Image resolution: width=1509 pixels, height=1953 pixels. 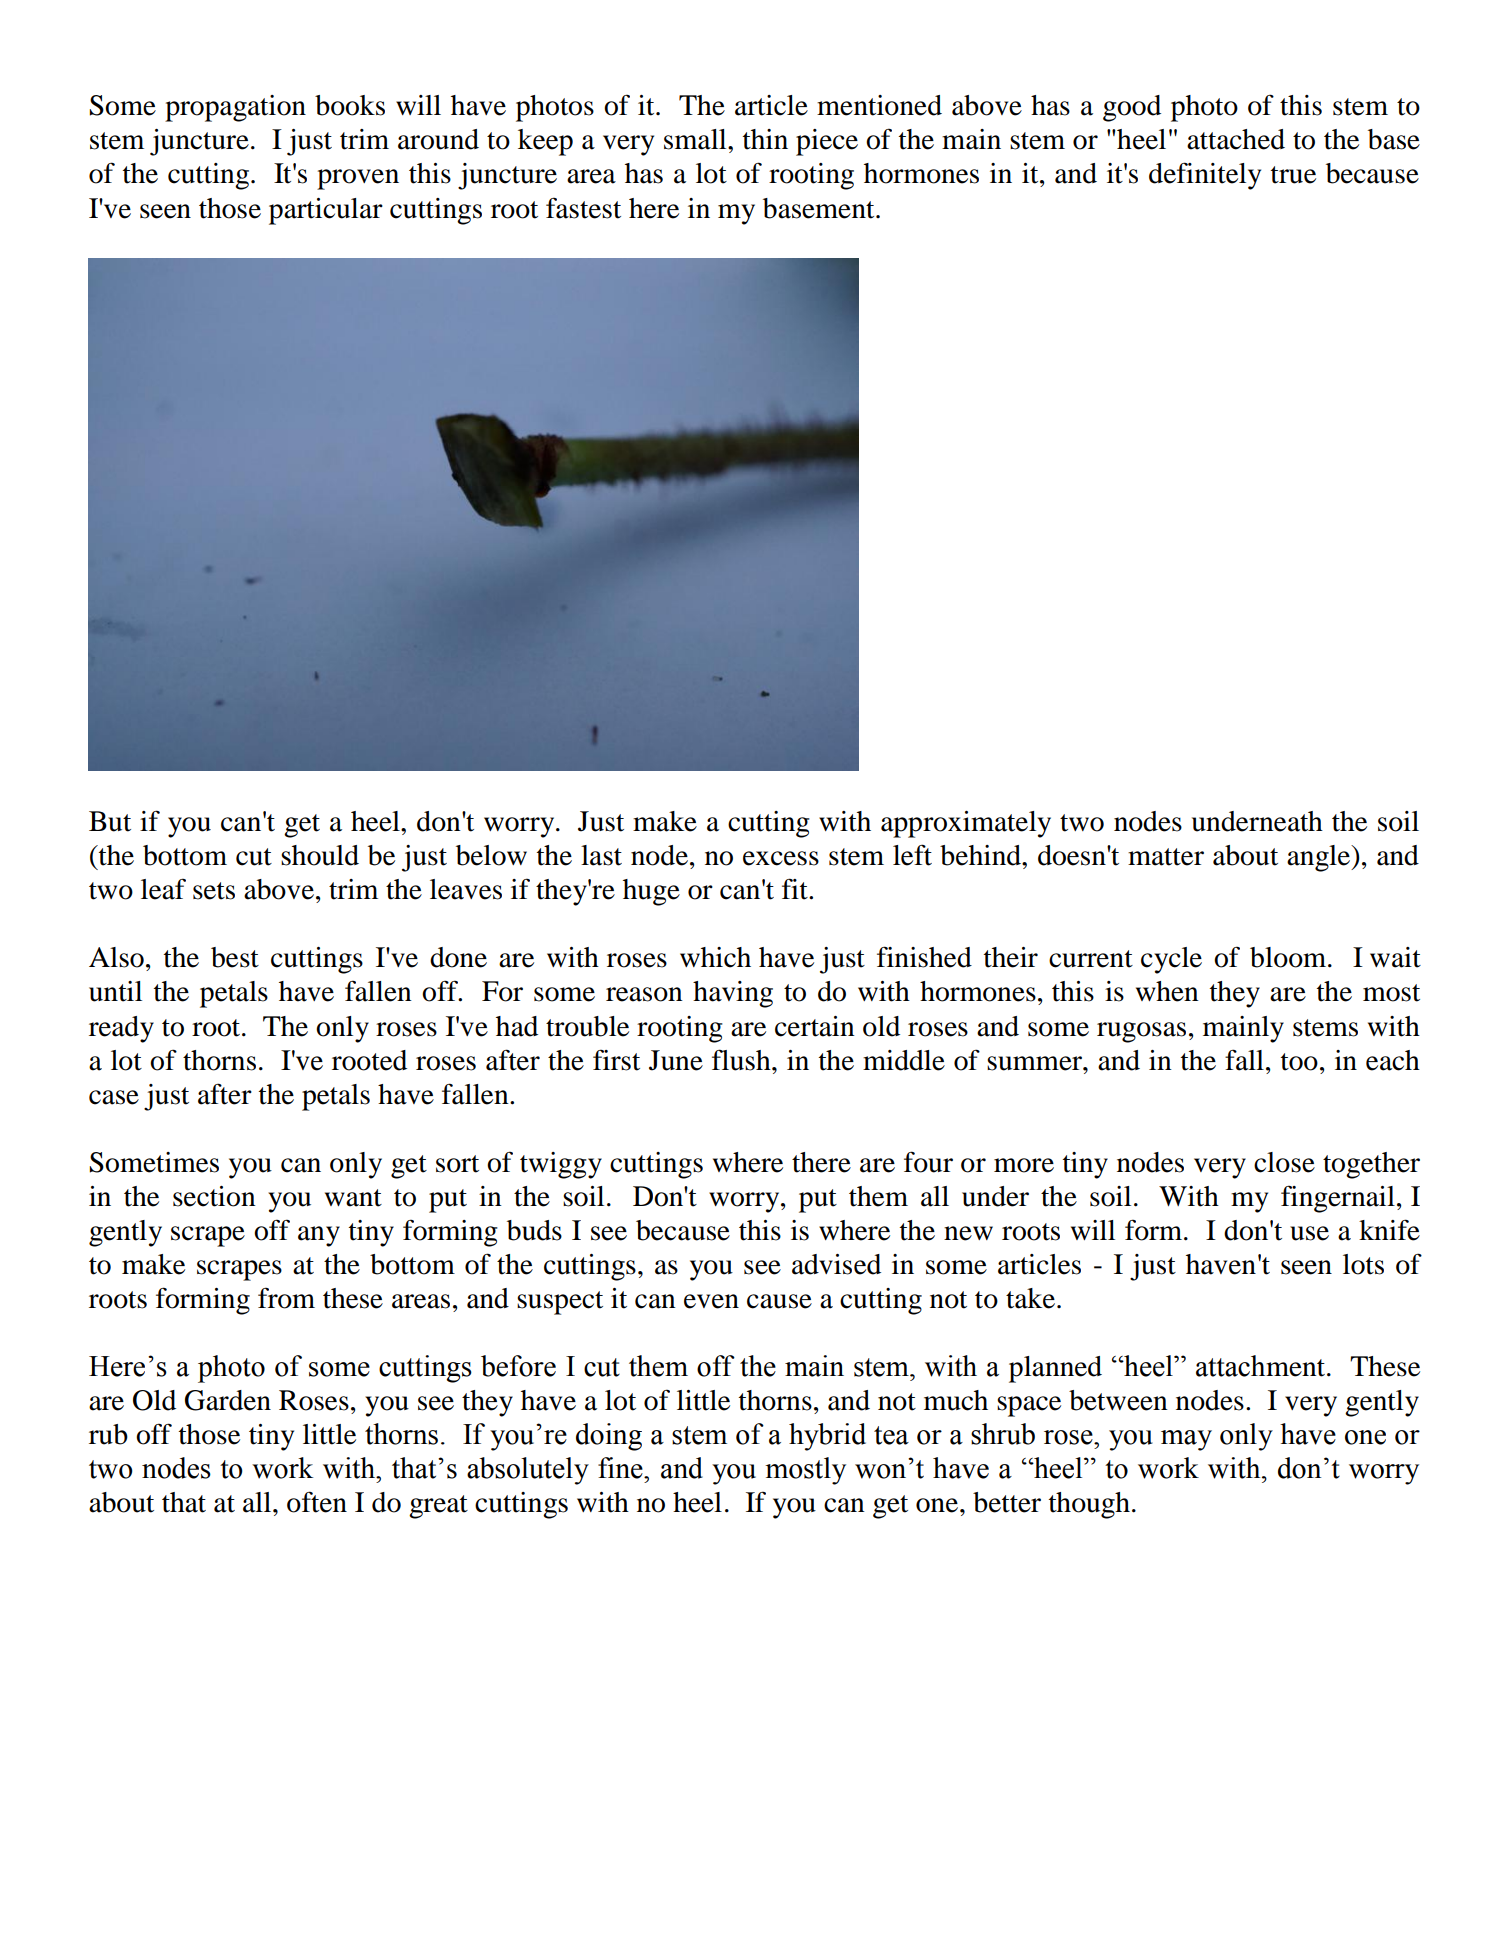 I want to click on But, so click(x=110, y=821).
